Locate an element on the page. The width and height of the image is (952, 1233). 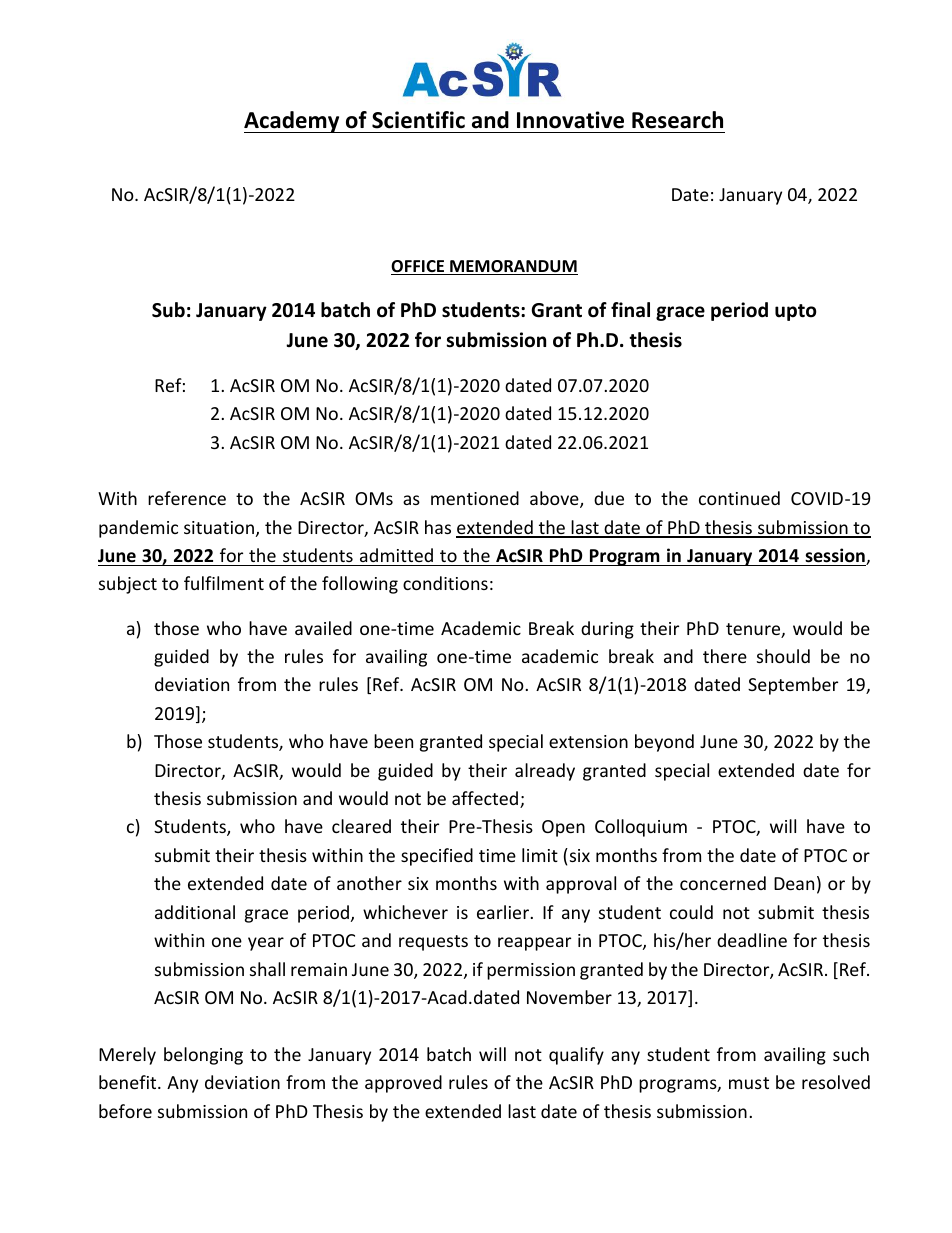
Dean is located at coordinates (794, 883).
